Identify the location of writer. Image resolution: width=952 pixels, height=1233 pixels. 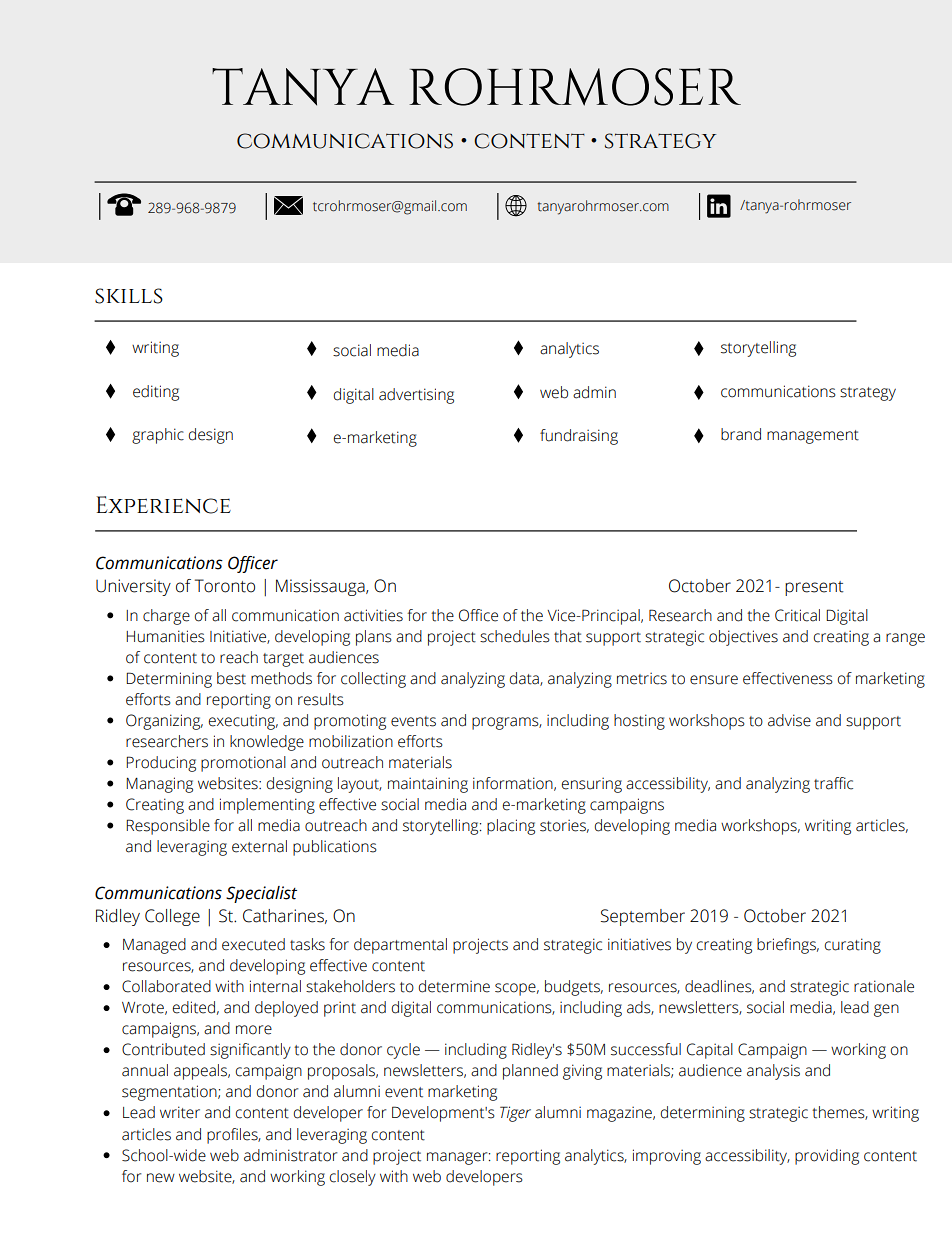
(180, 1112).
